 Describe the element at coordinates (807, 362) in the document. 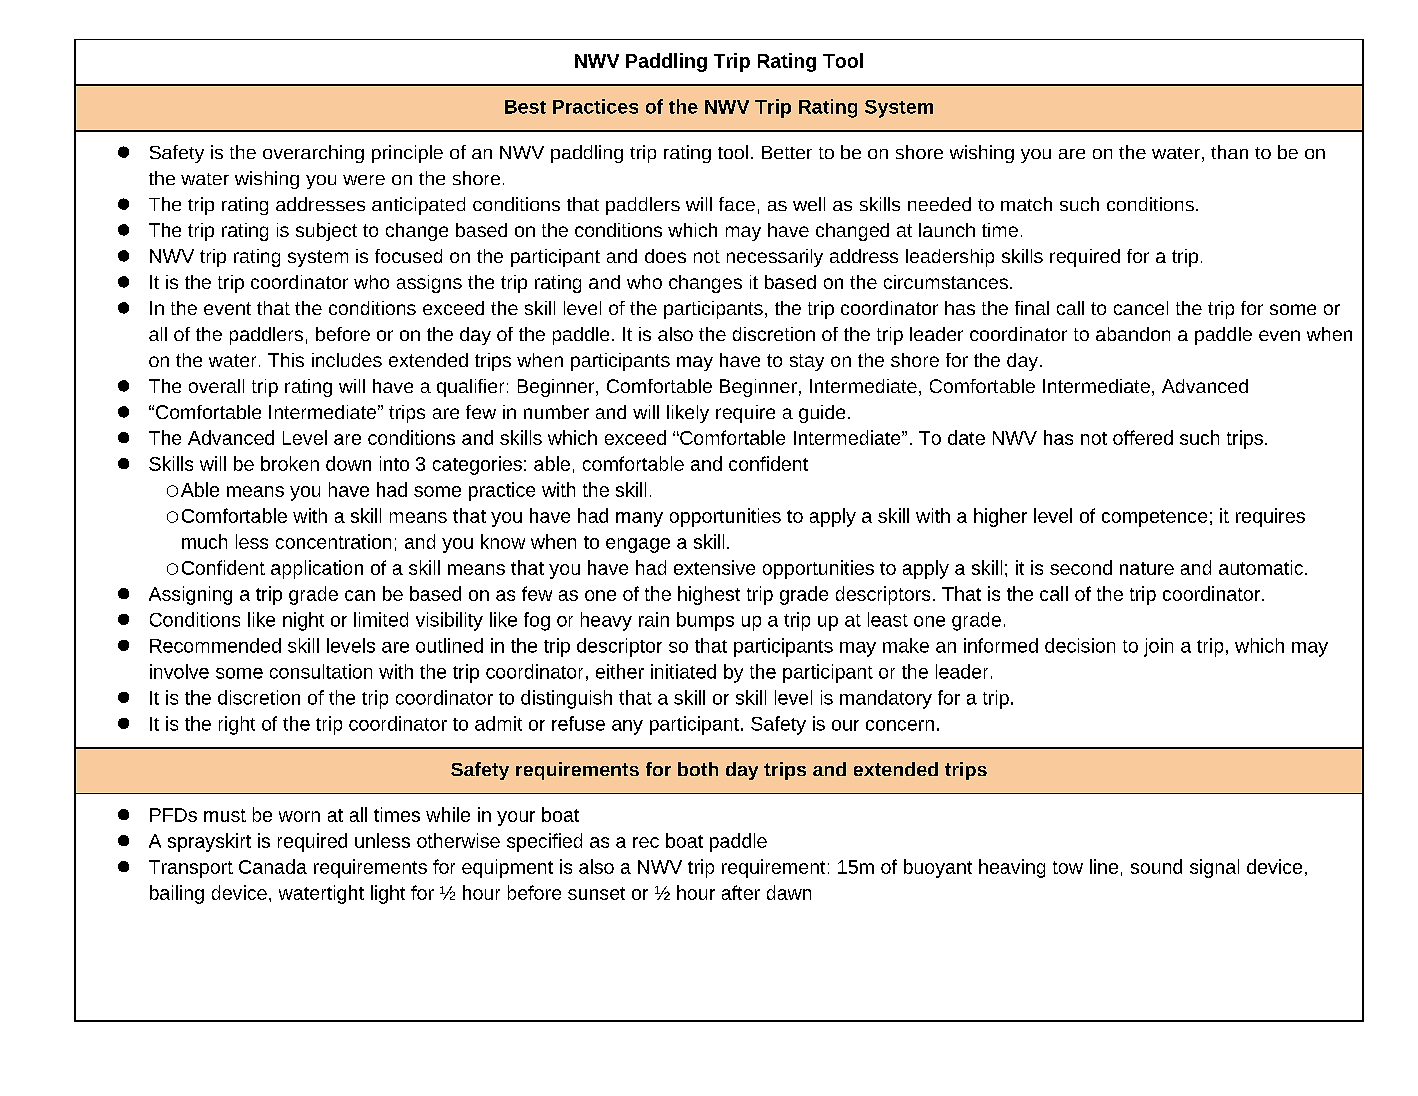

I see `stay` at that location.
